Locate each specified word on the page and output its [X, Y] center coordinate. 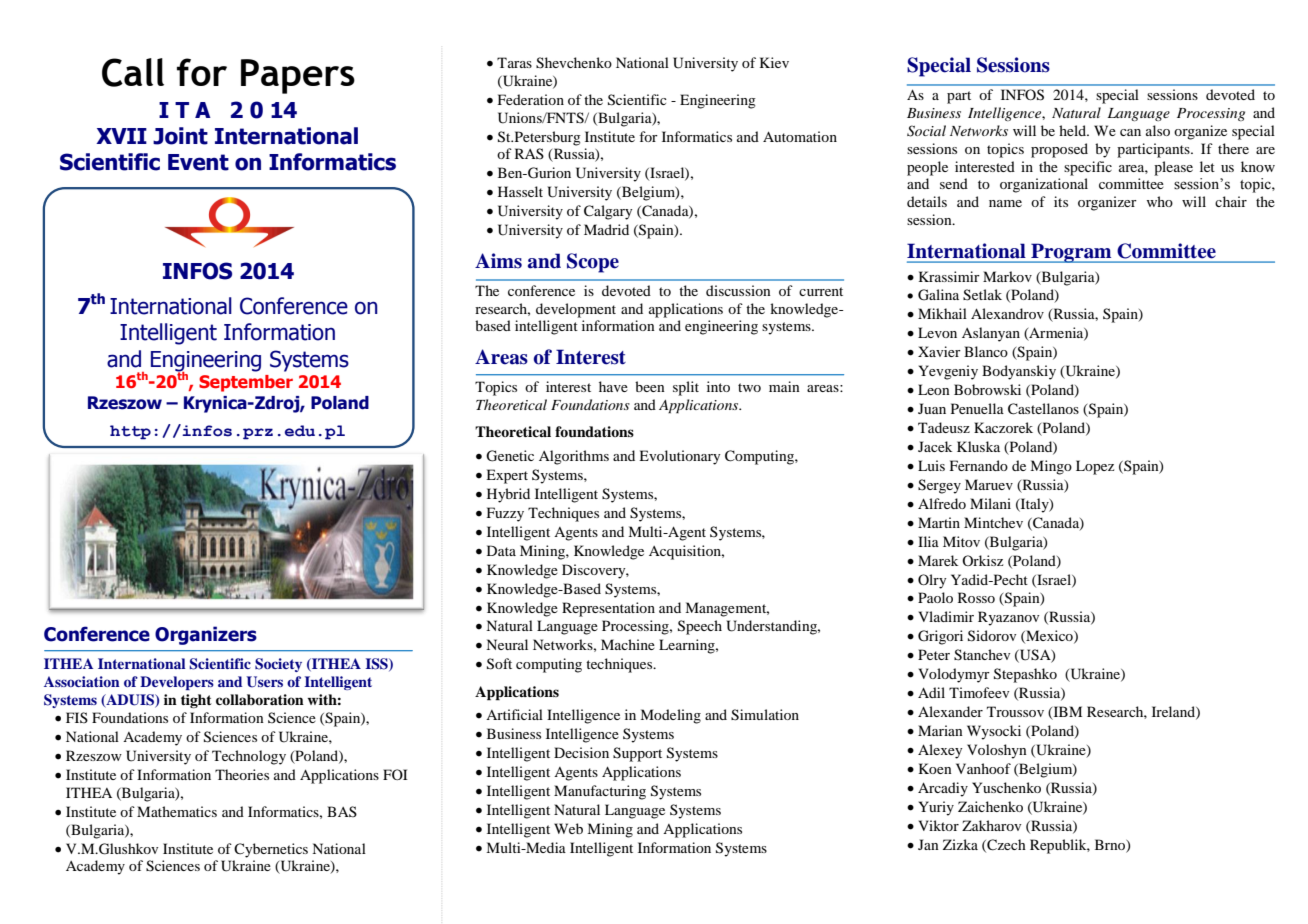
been [650, 386]
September [246, 383]
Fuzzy [505, 514]
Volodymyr [954, 675]
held [1074, 130]
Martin [939, 522]
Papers [298, 76]
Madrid [606, 229]
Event [198, 162]
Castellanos [1043, 409]
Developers [177, 683]
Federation [531, 99]
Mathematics [177, 811]
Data [501, 550]
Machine [628, 644]
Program [1071, 253]
